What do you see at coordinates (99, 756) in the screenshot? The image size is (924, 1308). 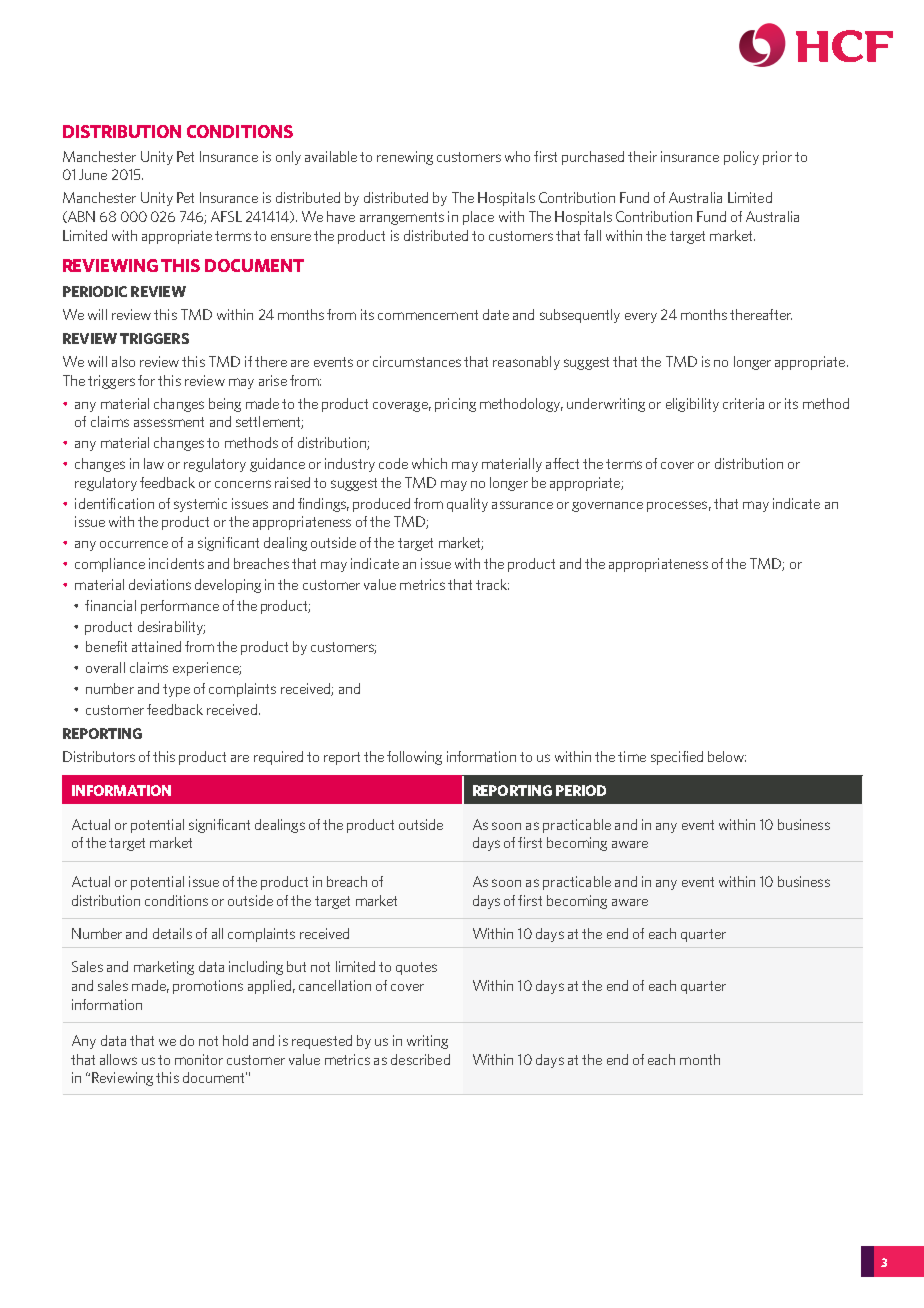 I see `Distributors` at bounding box center [99, 756].
